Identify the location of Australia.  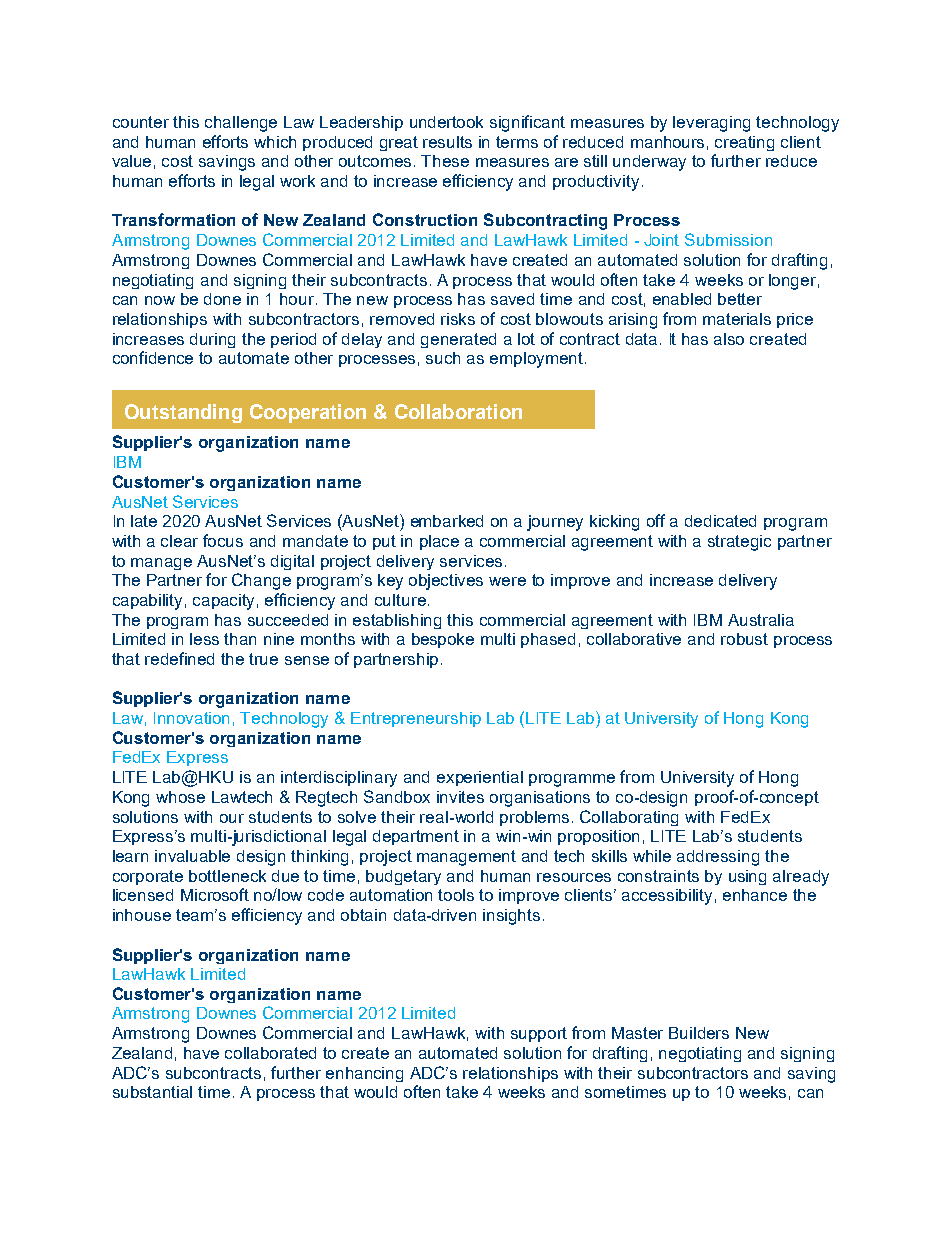
(761, 620).
